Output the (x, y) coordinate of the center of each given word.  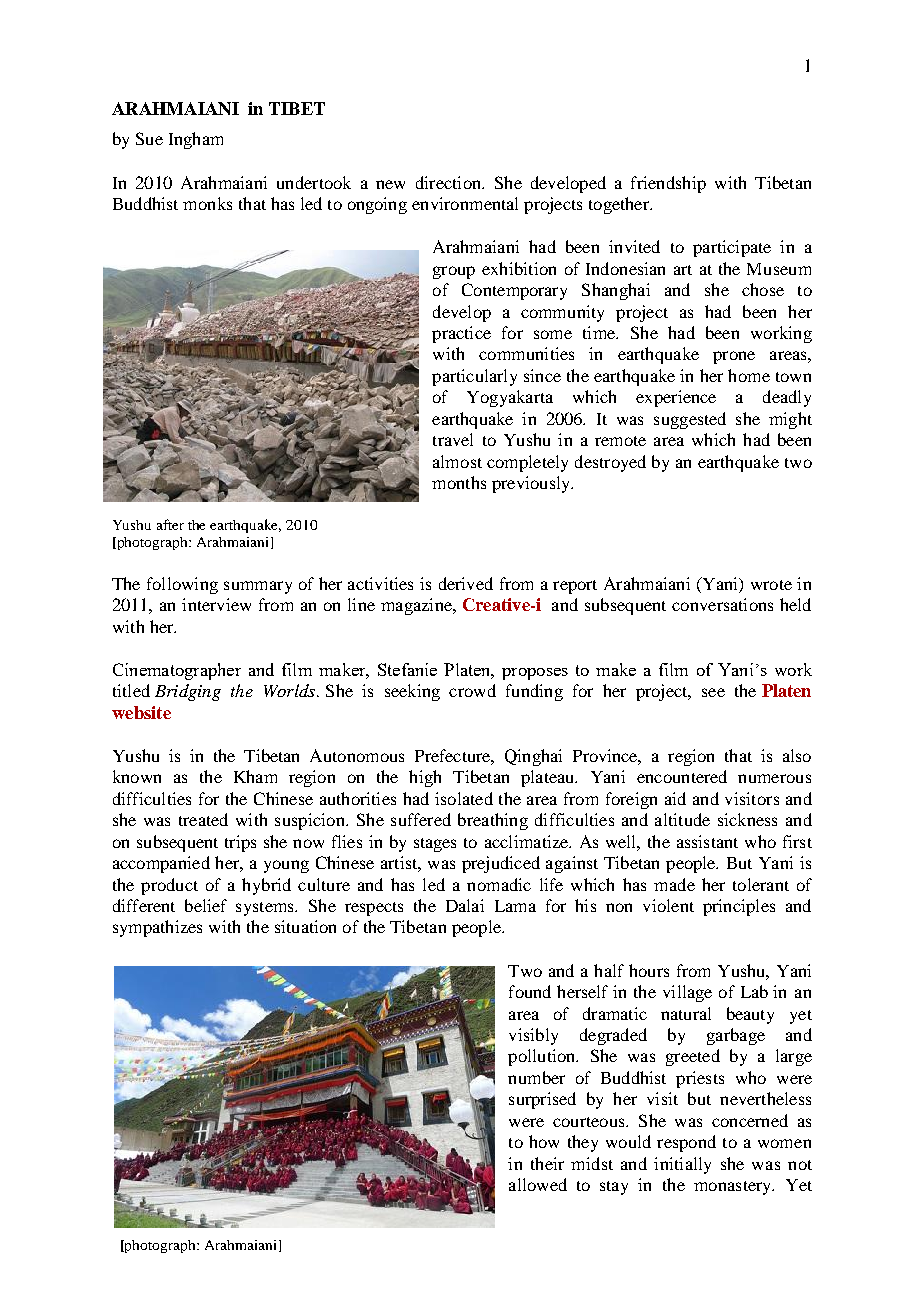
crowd (472, 690)
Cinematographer (177, 671)
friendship (668, 184)
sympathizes (157, 928)
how (544, 1141)
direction (449, 182)
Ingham (196, 140)
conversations (722, 604)
